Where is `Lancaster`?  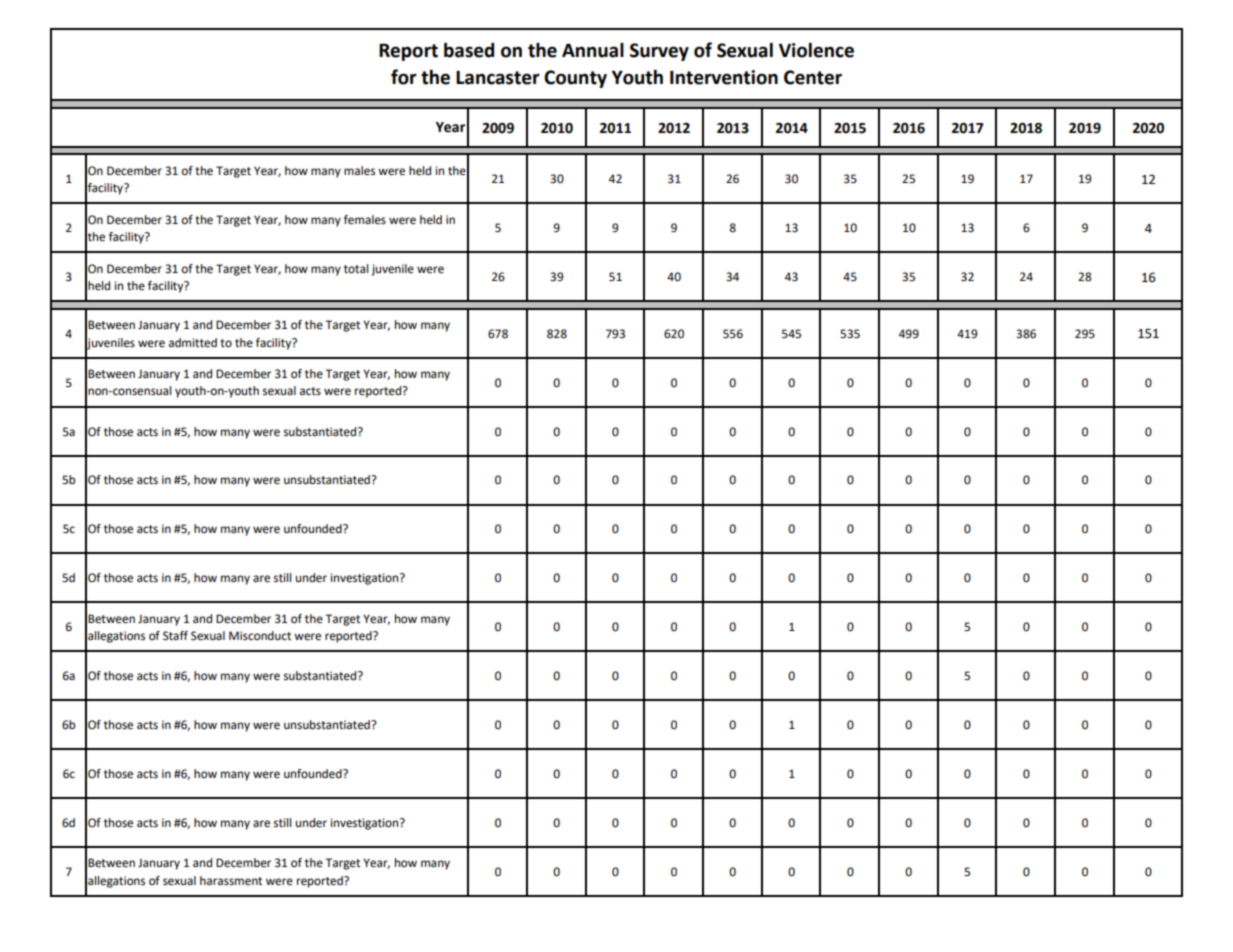 Lancaster is located at coordinates (498, 78).
